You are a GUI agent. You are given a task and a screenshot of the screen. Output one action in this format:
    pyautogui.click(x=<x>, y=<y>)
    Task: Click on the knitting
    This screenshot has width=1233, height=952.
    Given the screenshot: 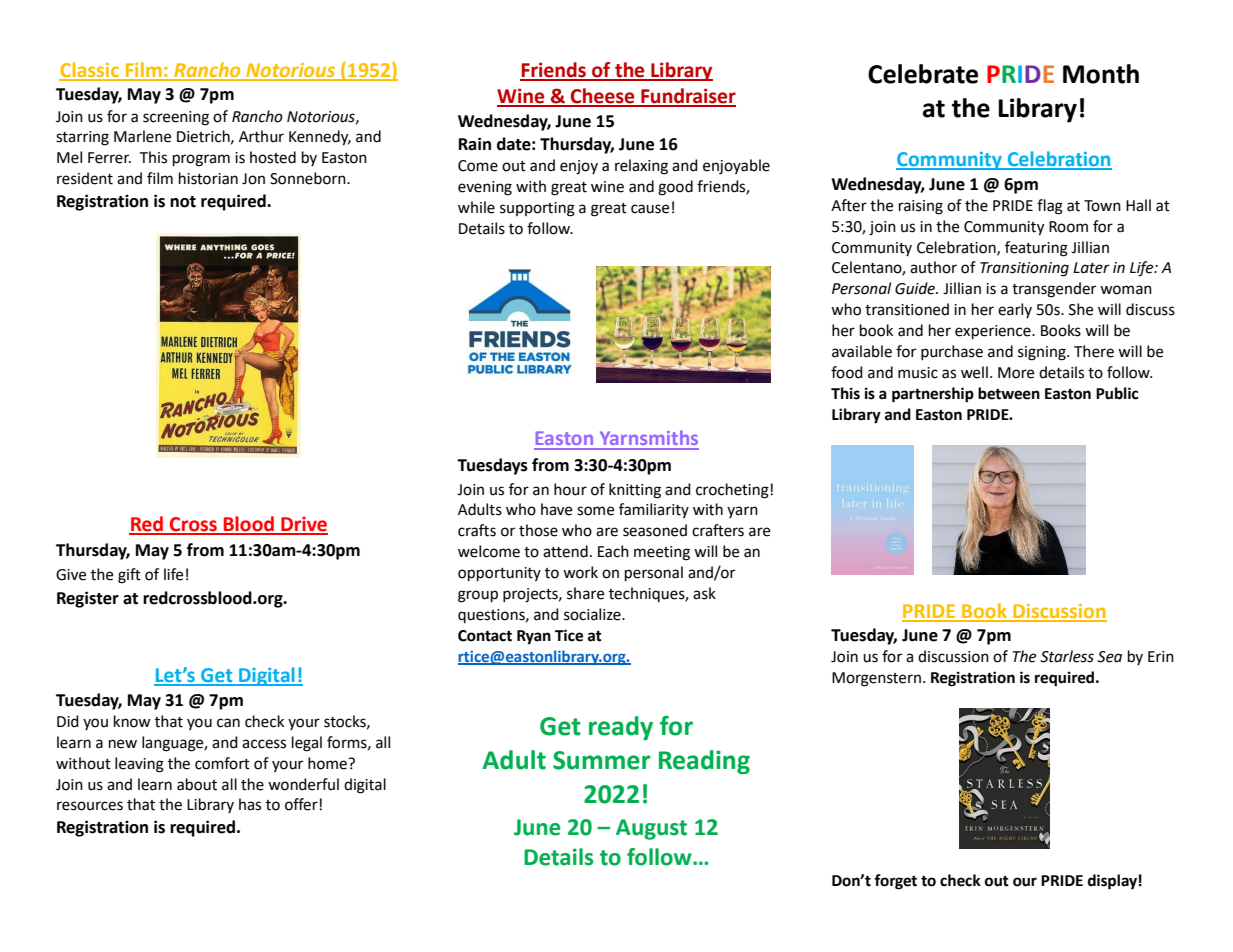 What is the action you would take?
    pyautogui.click(x=635, y=491)
